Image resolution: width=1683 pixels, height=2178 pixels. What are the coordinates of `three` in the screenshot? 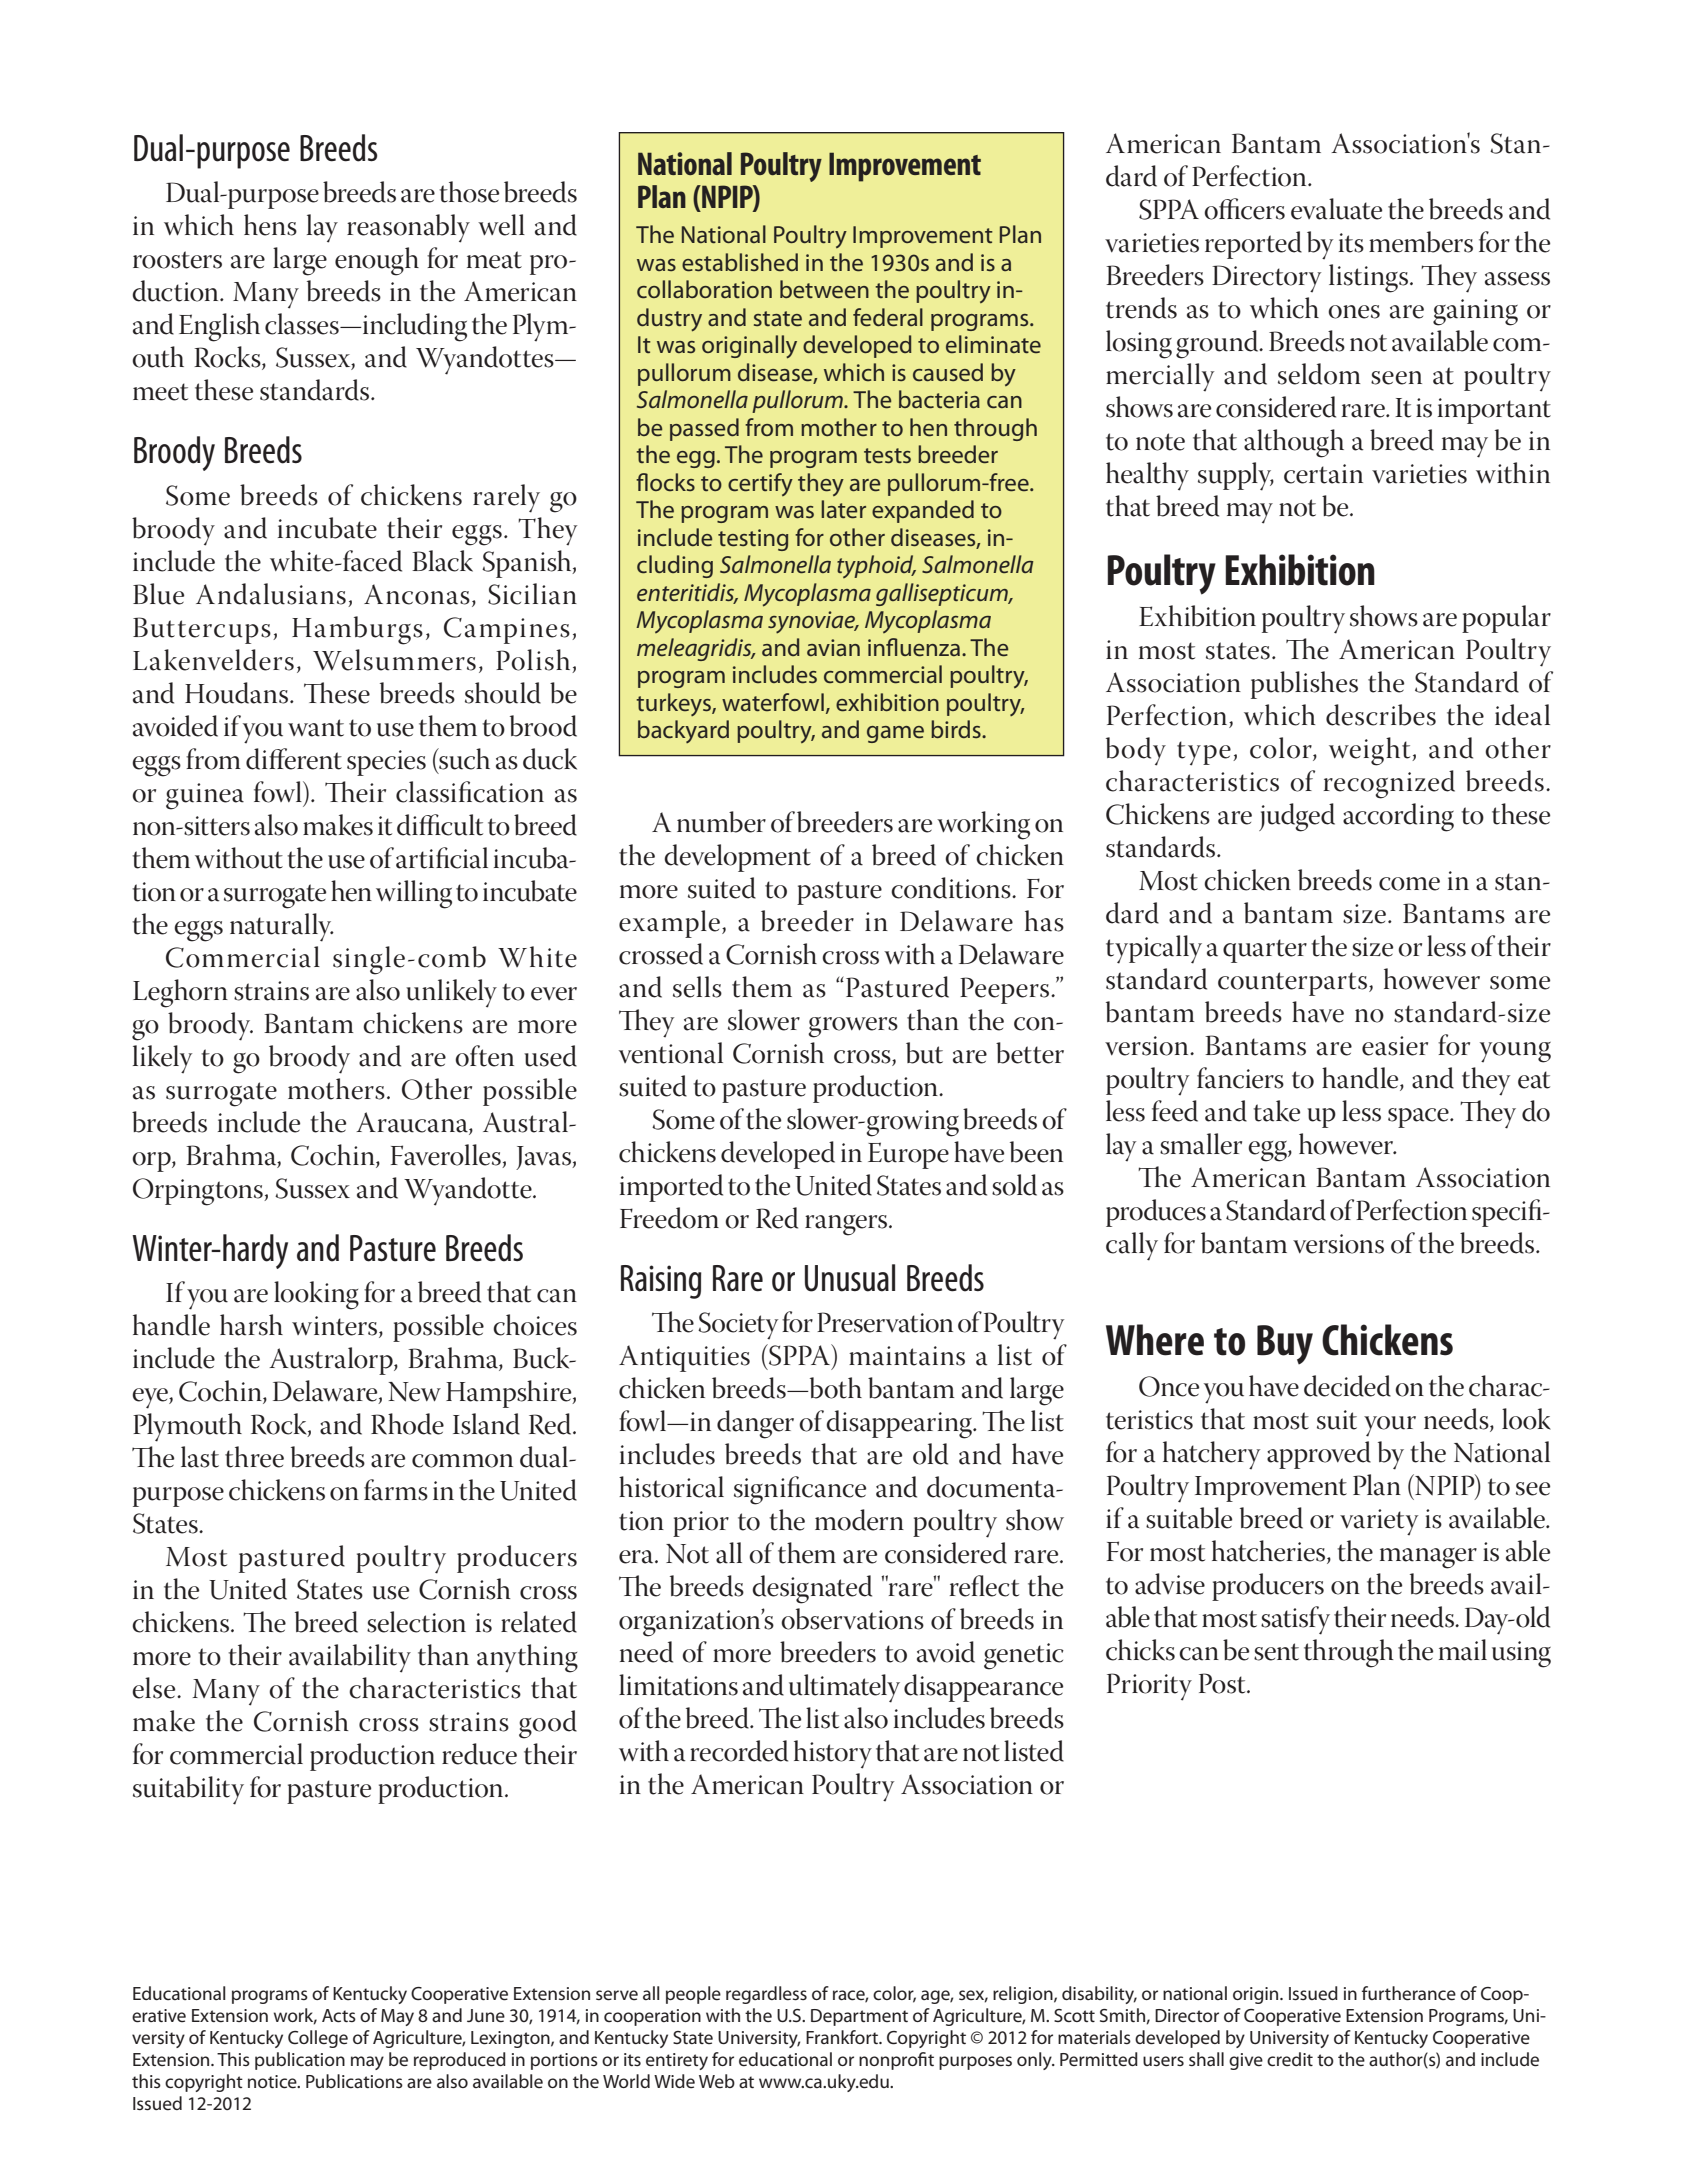 It's located at (254, 1457).
